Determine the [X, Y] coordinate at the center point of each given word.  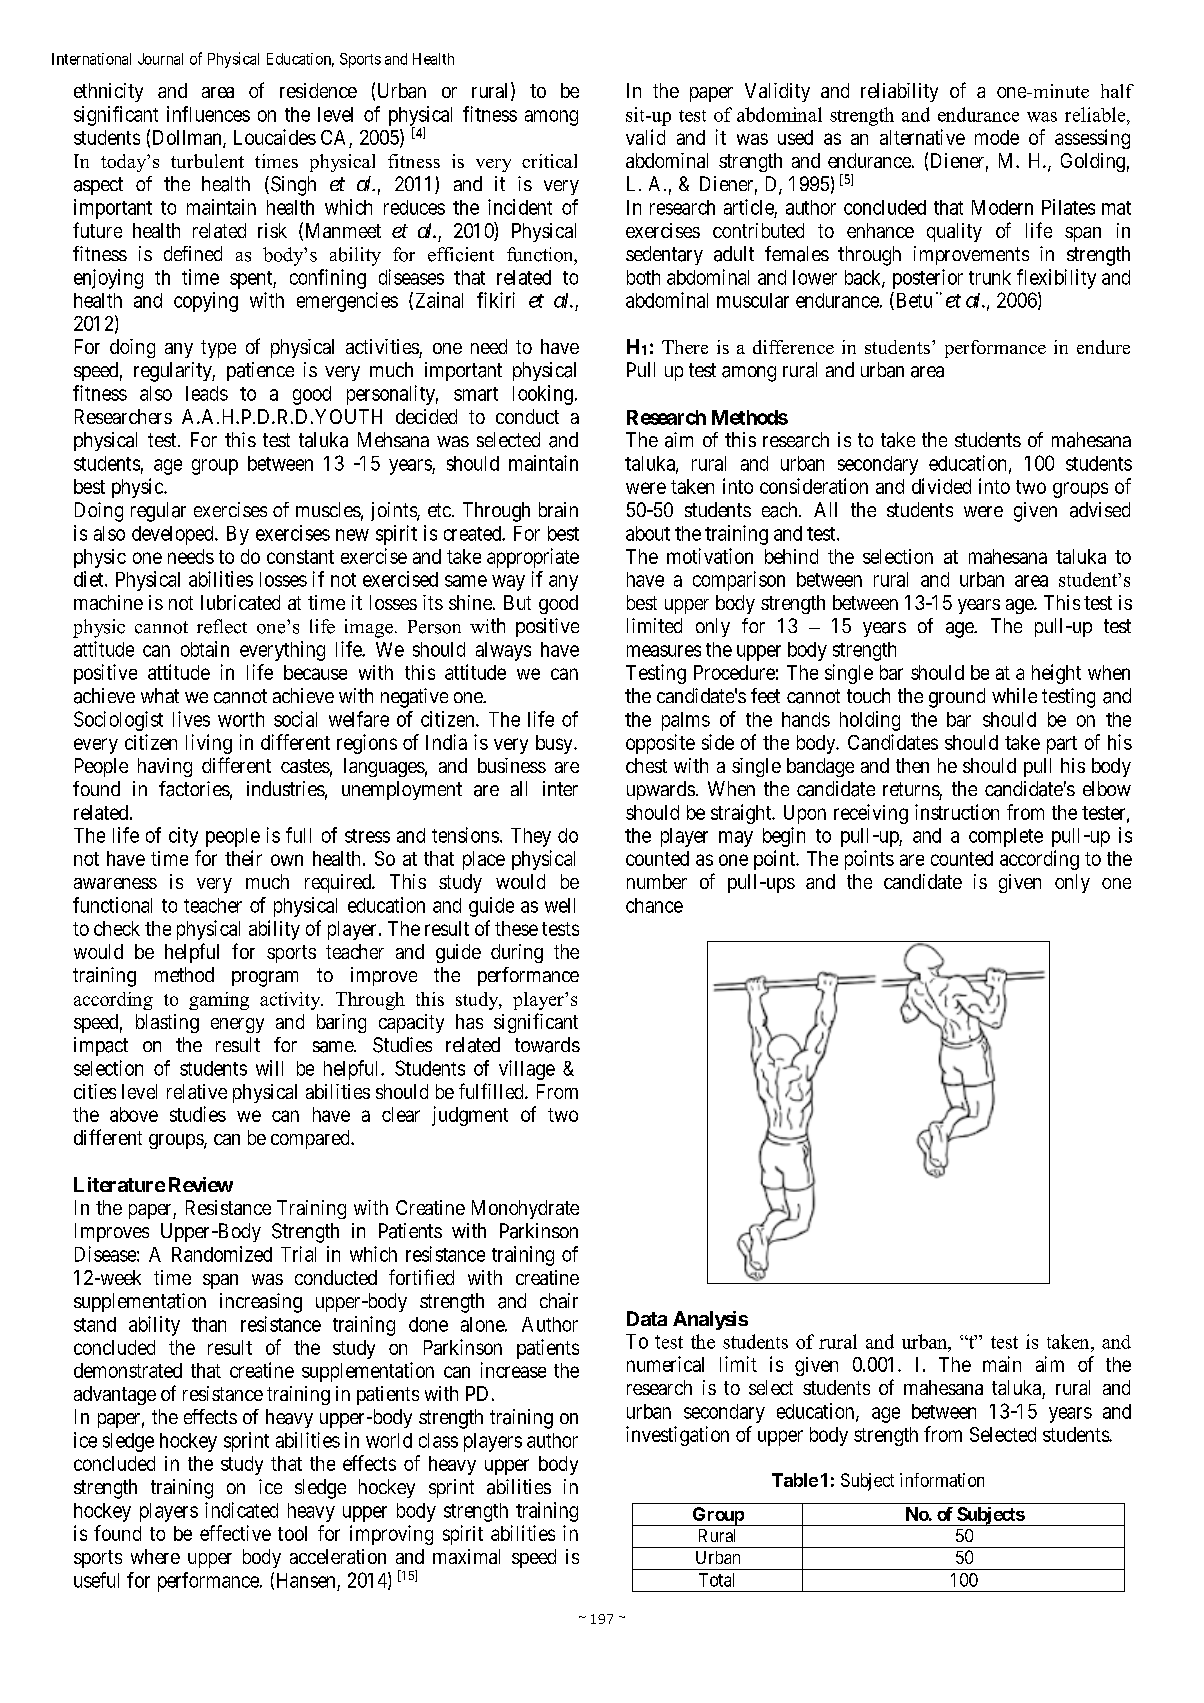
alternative [922, 137]
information [942, 1480]
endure [1103, 347]
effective [235, 1533]
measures [664, 651]
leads [207, 393]
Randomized [222, 1254]
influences [208, 114]
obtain [205, 649]
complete [1006, 837]
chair [559, 1300]
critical [549, 161]
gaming [219, 1001]
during [517, 953]
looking [543, 395]
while [1014, 695]
